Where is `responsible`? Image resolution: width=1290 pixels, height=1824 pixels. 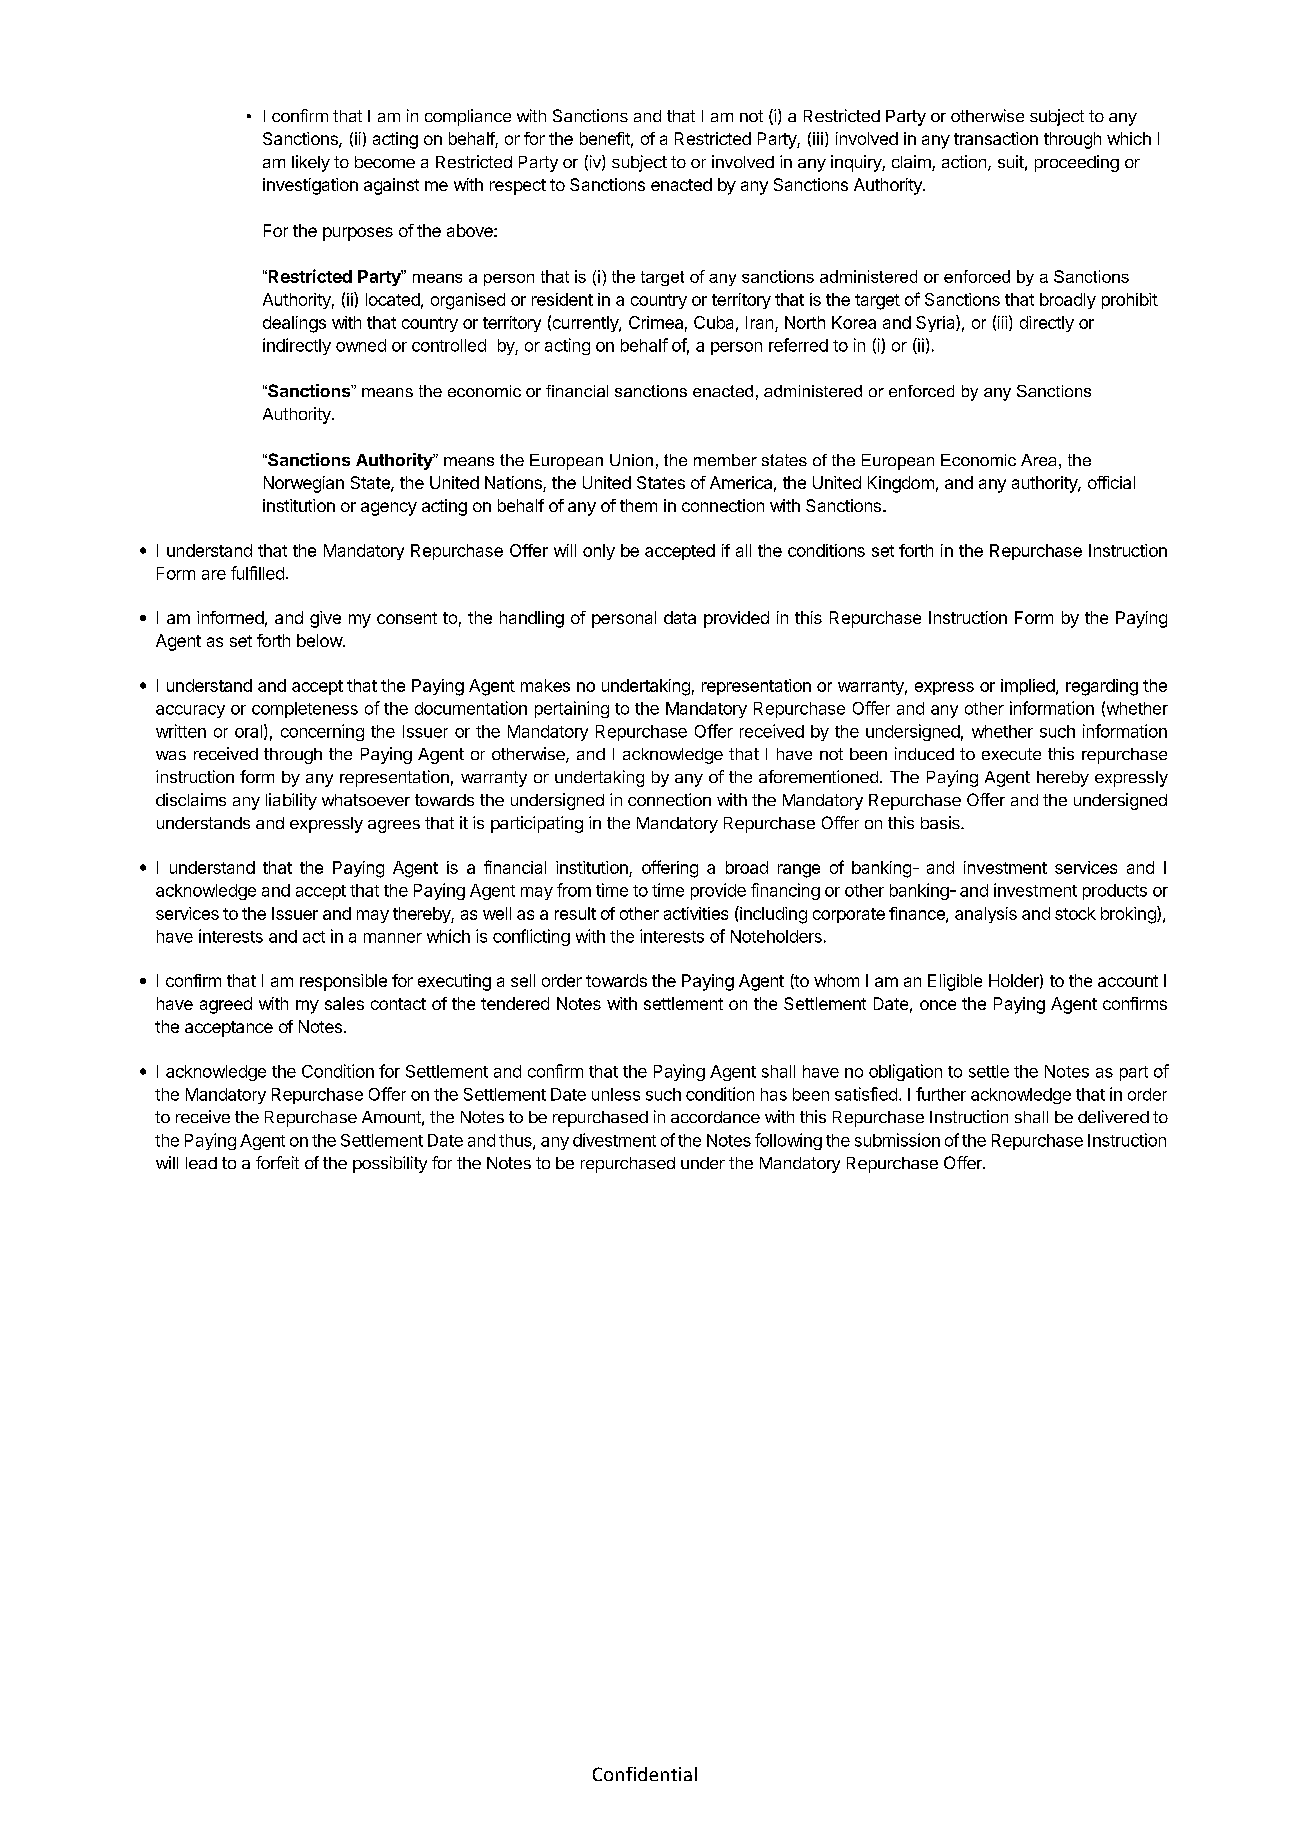 responsible is located at coordinates (343, 982).
